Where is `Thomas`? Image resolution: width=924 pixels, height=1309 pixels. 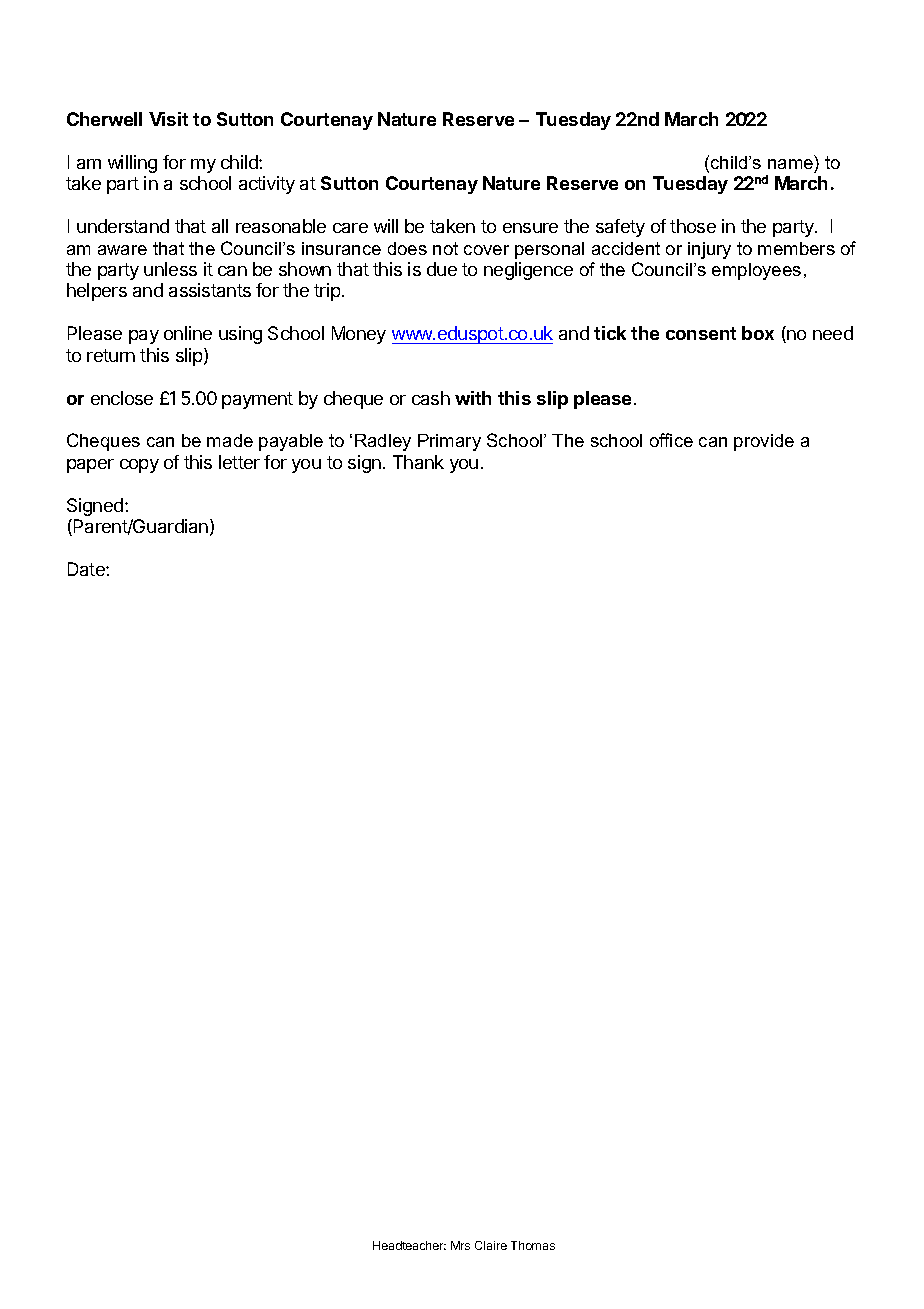
Thomas is located at coordinates (533, 1245).
